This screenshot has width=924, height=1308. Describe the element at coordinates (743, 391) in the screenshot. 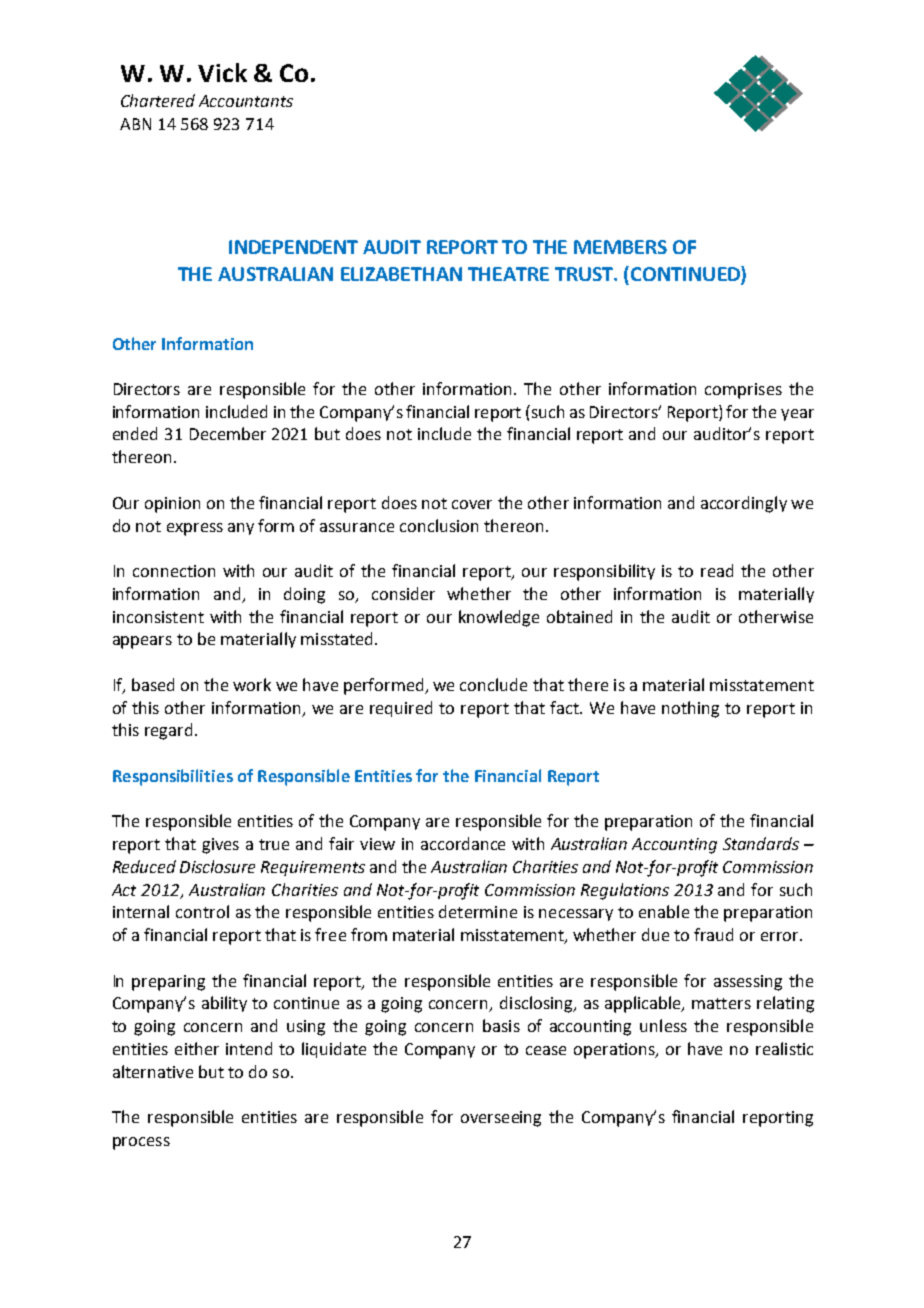

I see `comprises` at that location.
